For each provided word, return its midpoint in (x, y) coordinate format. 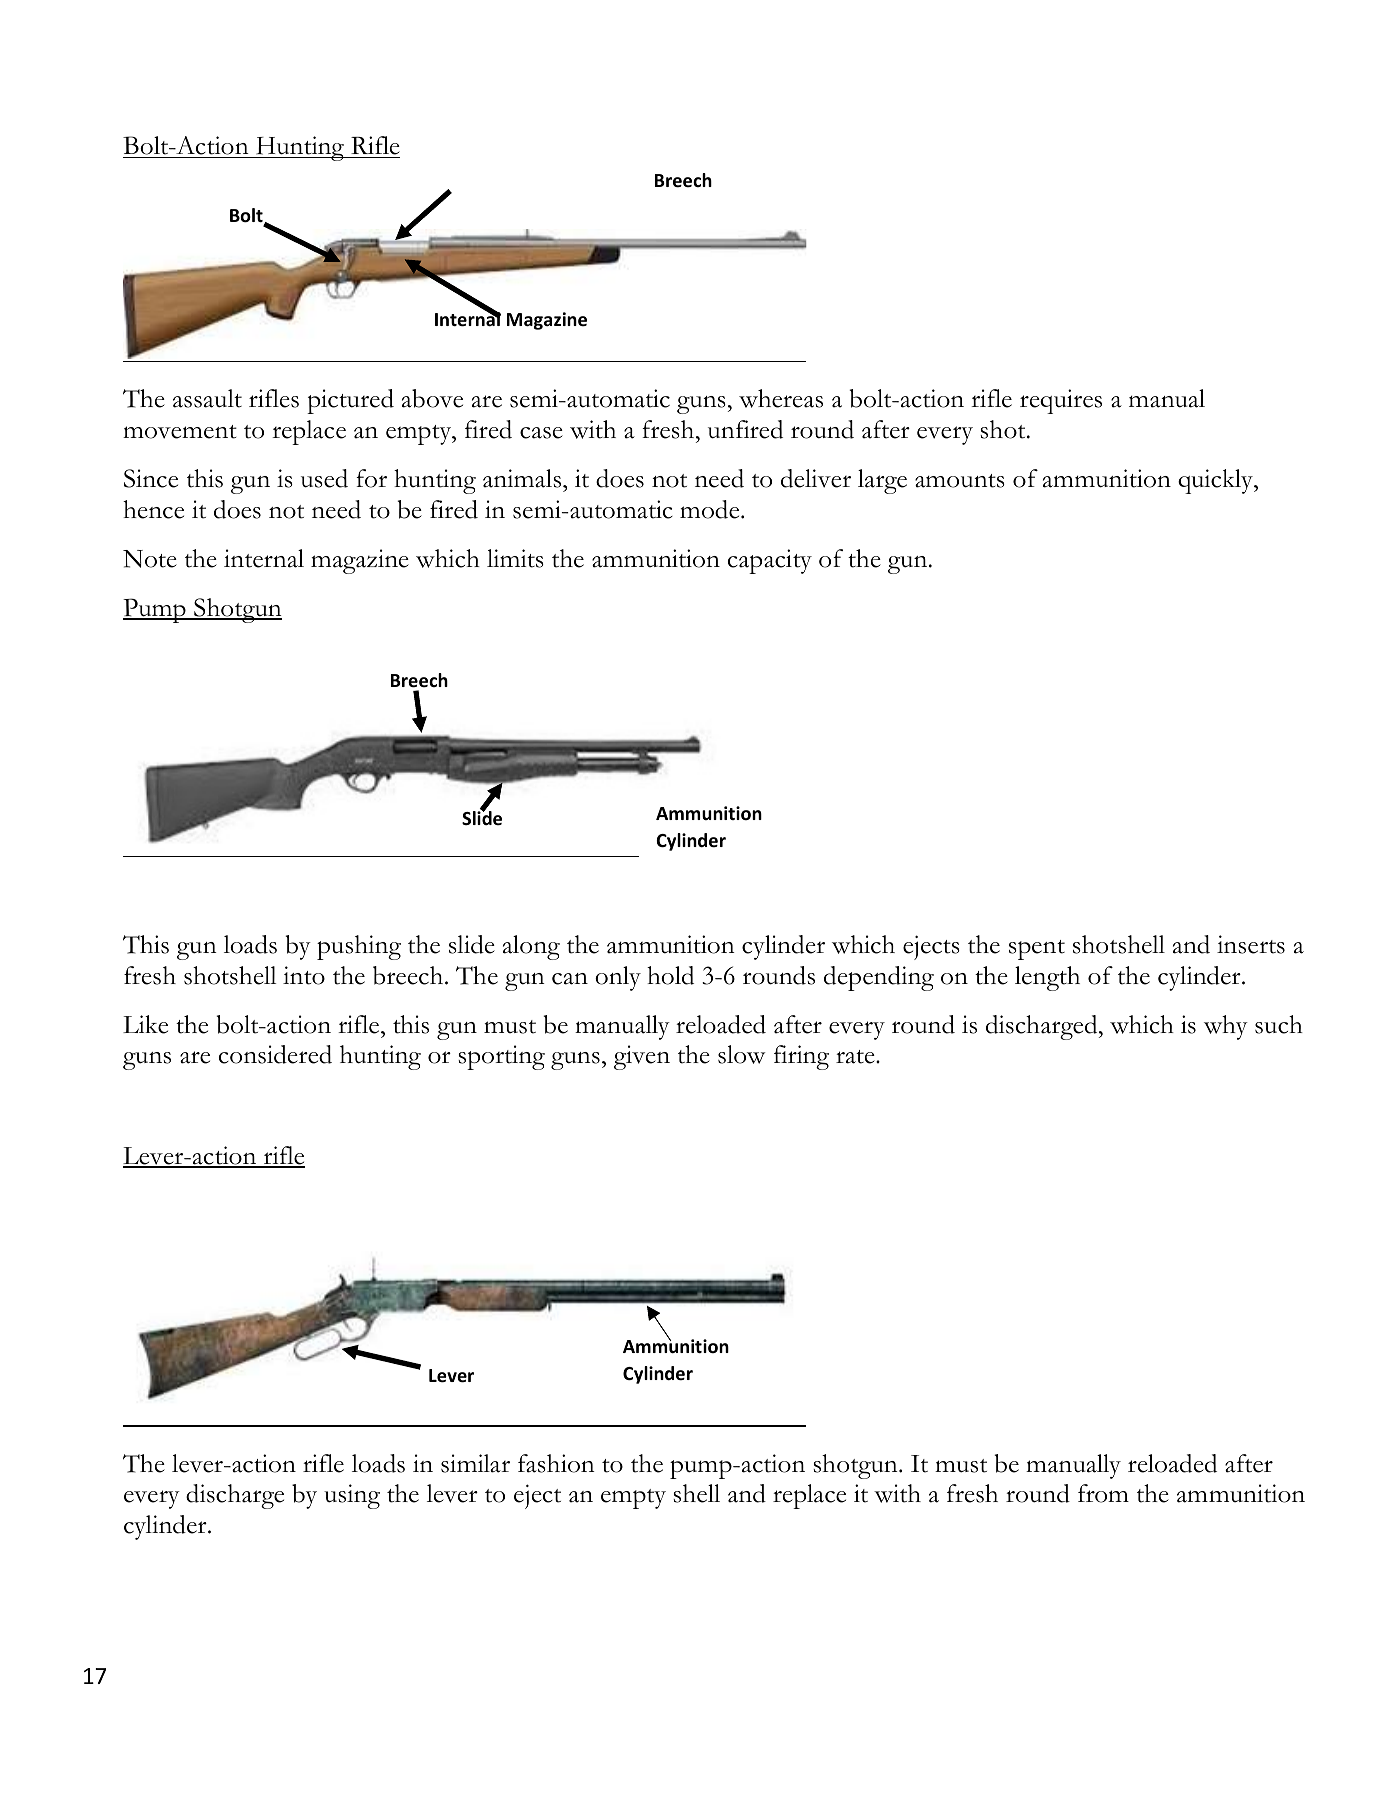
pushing (359, 947)
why (1226, 1027)
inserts (1251, 944)
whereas (781, 398)
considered (275, 1054)
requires (1061, 401)
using (352, 1496)
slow (741, 1054)
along (531, 947)
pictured (350, 401)
